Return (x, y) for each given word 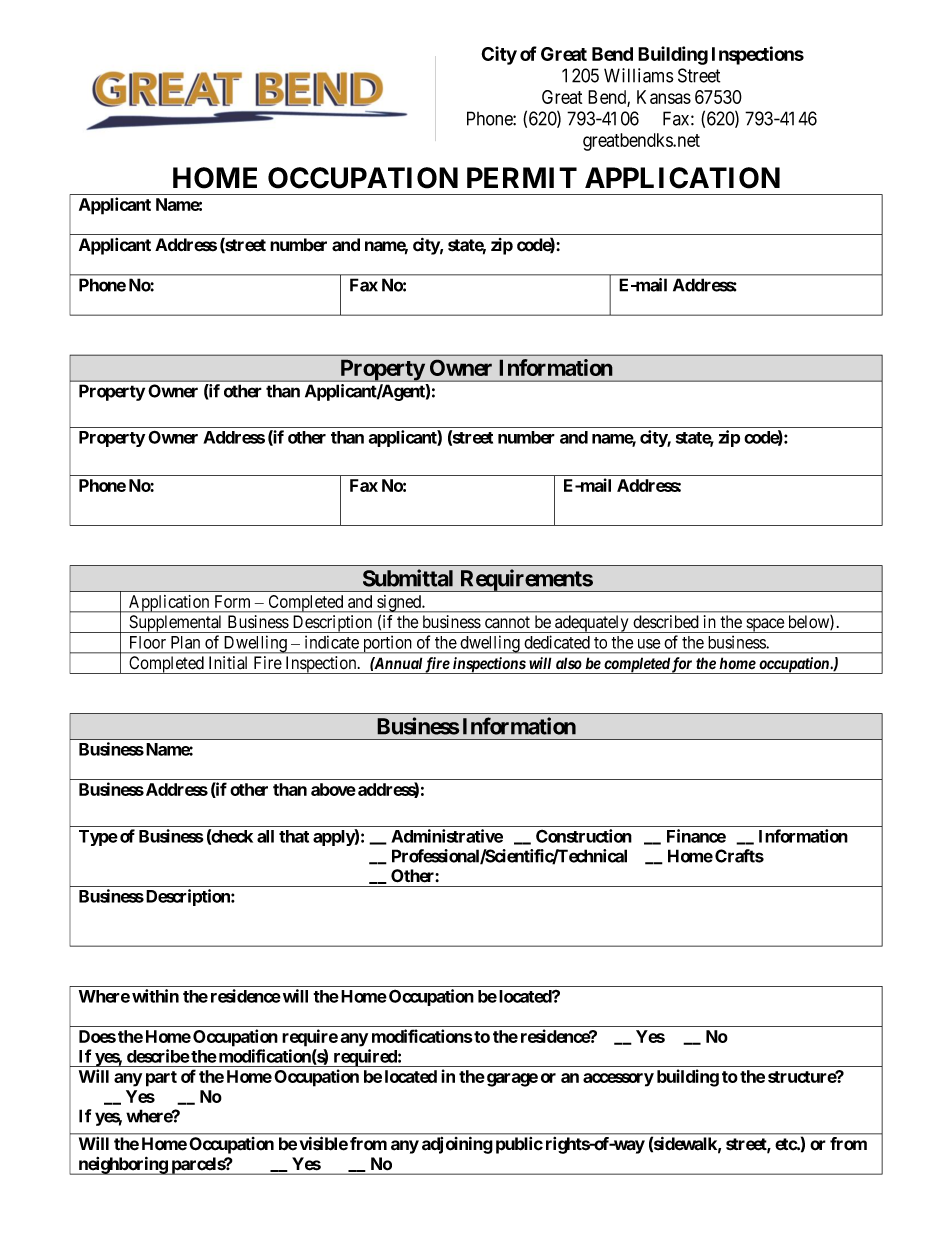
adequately (592, 624)
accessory (618, 1080)
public (519, 1145)
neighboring (122, 1166)
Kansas (664, 97)
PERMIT (522, 177)
